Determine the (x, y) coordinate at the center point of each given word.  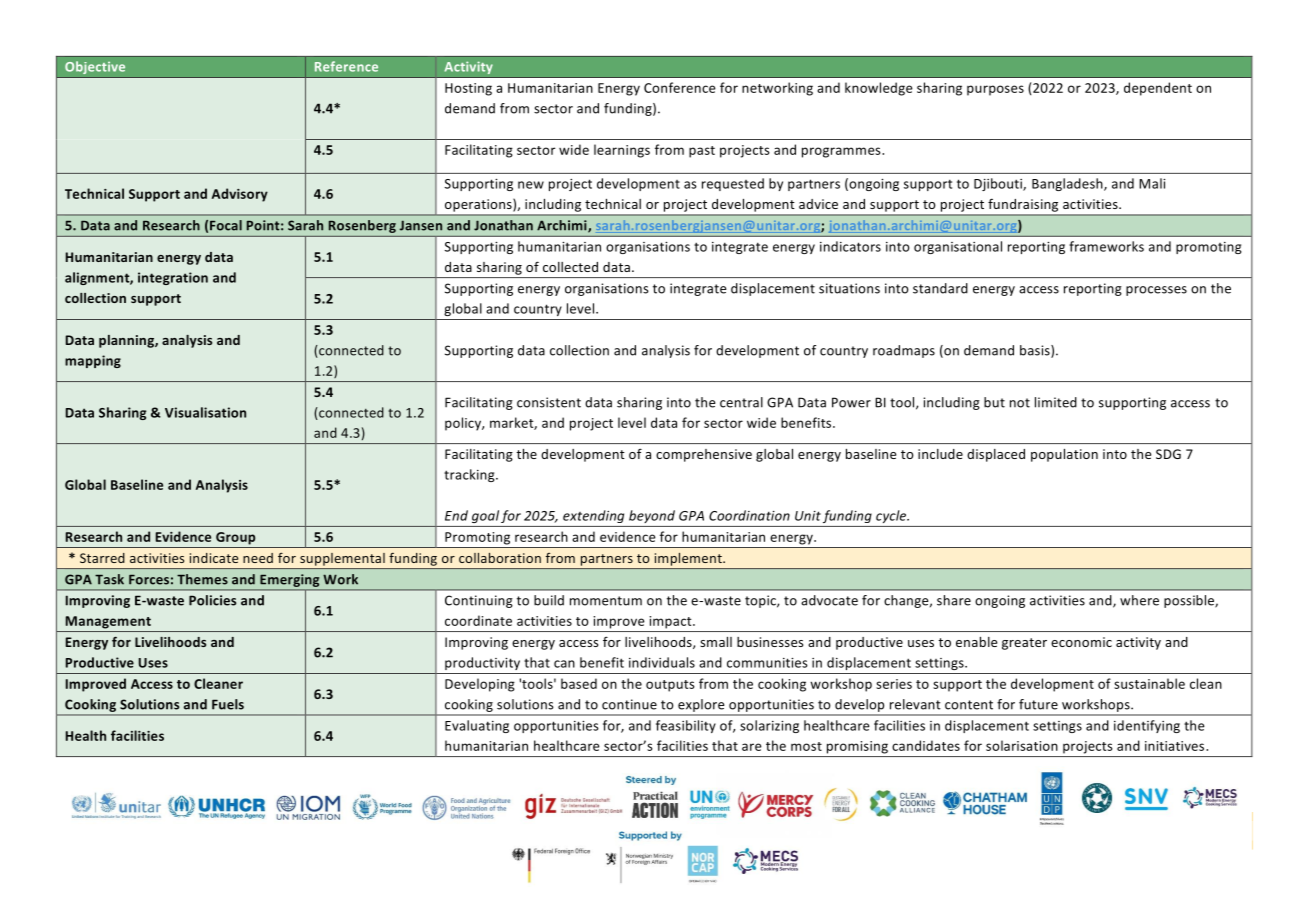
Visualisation (205, 412)
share (954, 600)
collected (570, 267)
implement (689, 559)
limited (1056, 402)
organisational (958, 247)
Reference (346, 66)
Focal (226, 225)
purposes (995, 90)
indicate (214, 558)
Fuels (228, 704)
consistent (549, 402)
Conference (680, 87)
